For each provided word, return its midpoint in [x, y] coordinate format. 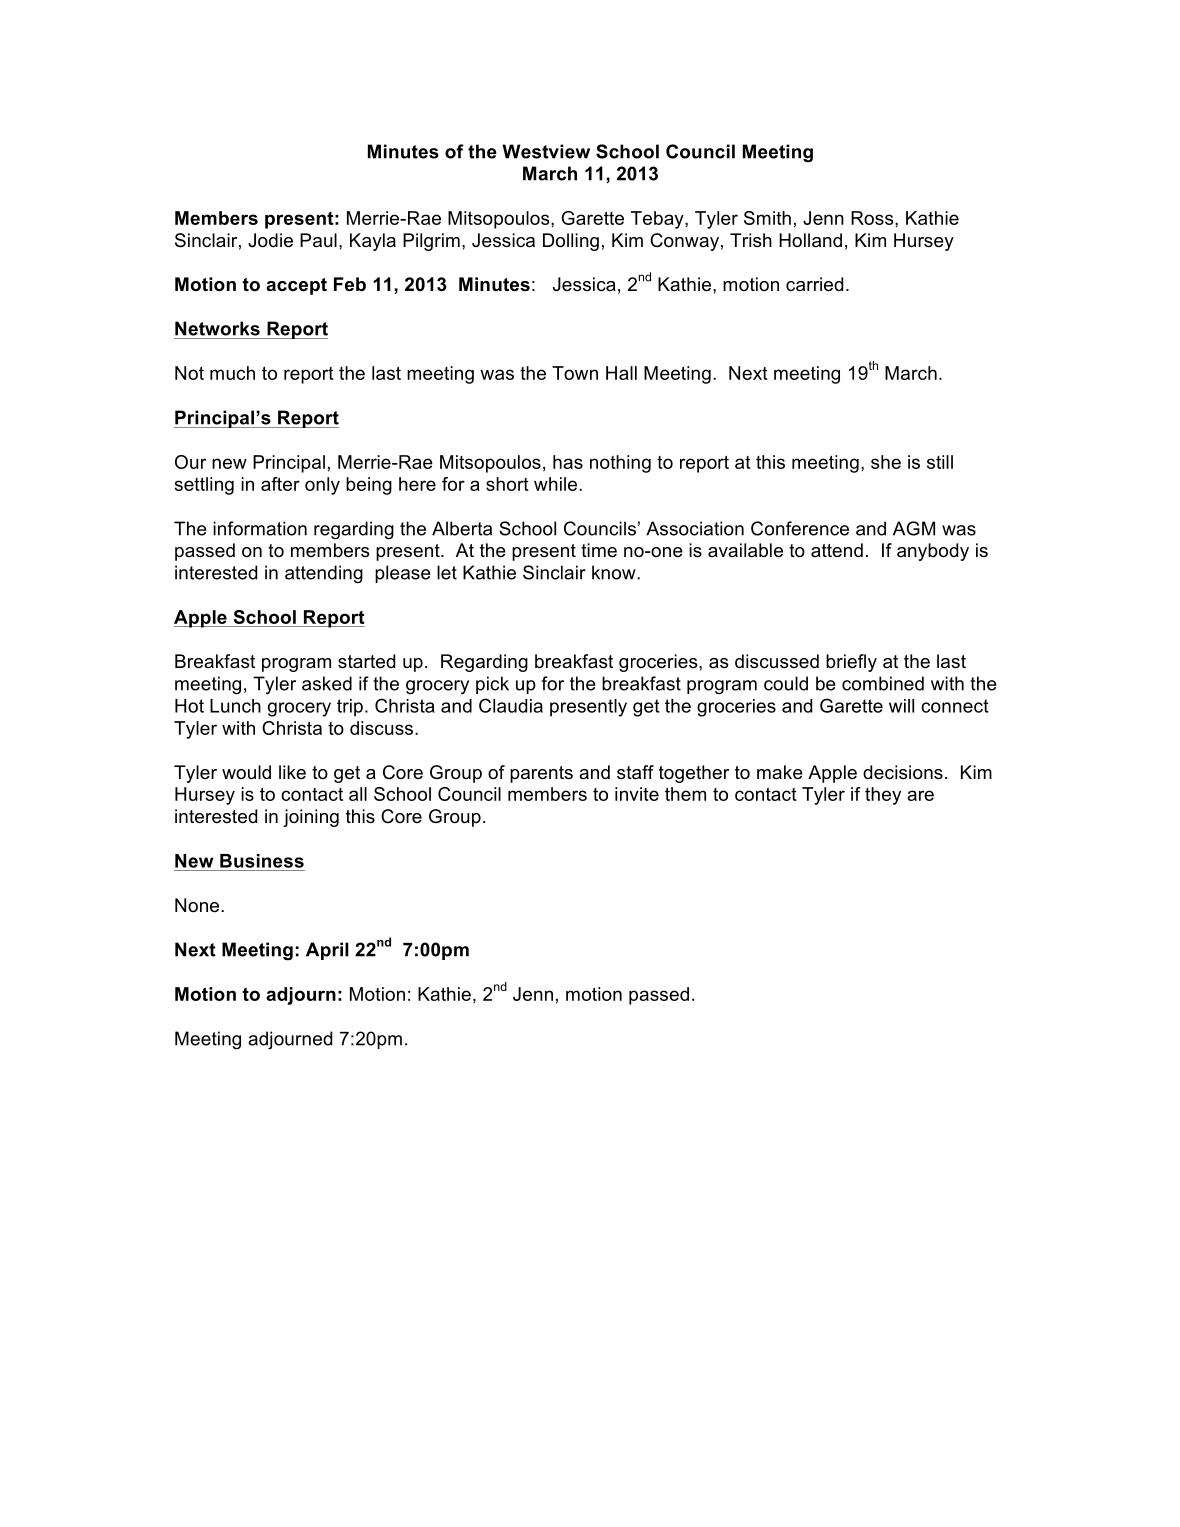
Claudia [511, 705]
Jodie [270, 240]
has [568, 462]
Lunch [235, 706]
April [327, 951]
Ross [873, 218]
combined [883, 683]
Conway [684, 242]
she [886, 462]
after [280, 484]
